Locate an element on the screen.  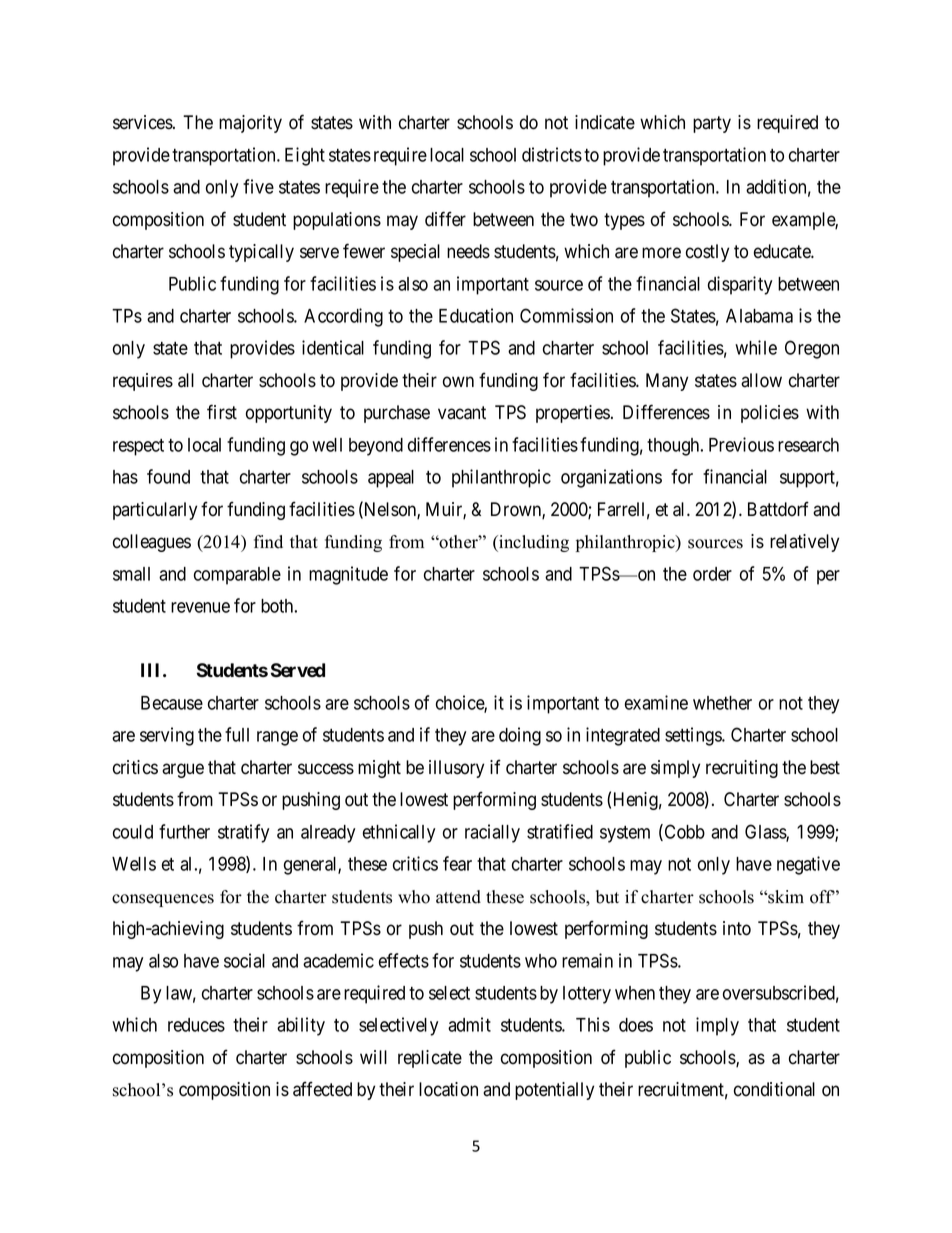
majority is located at coordinates (250, 124).
